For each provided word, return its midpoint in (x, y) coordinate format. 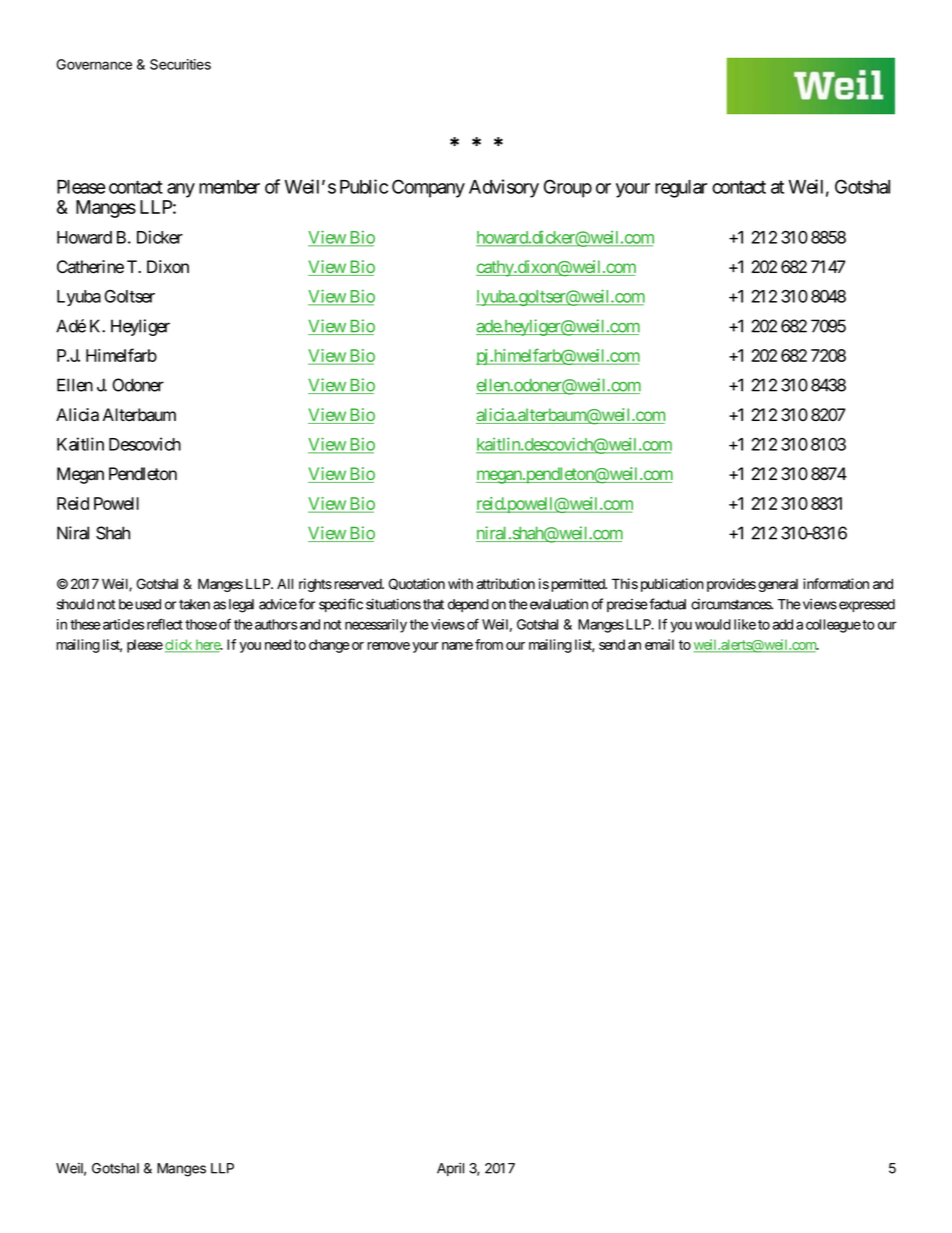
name (457, 646)
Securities (180, 64)
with (460, 583)
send (612, 644)
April (450, 1169)
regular (681, 189)
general (778, 585)
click (179, 646)
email (659, 644)
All (285, 583)
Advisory (504, 188)
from (489, 644)
